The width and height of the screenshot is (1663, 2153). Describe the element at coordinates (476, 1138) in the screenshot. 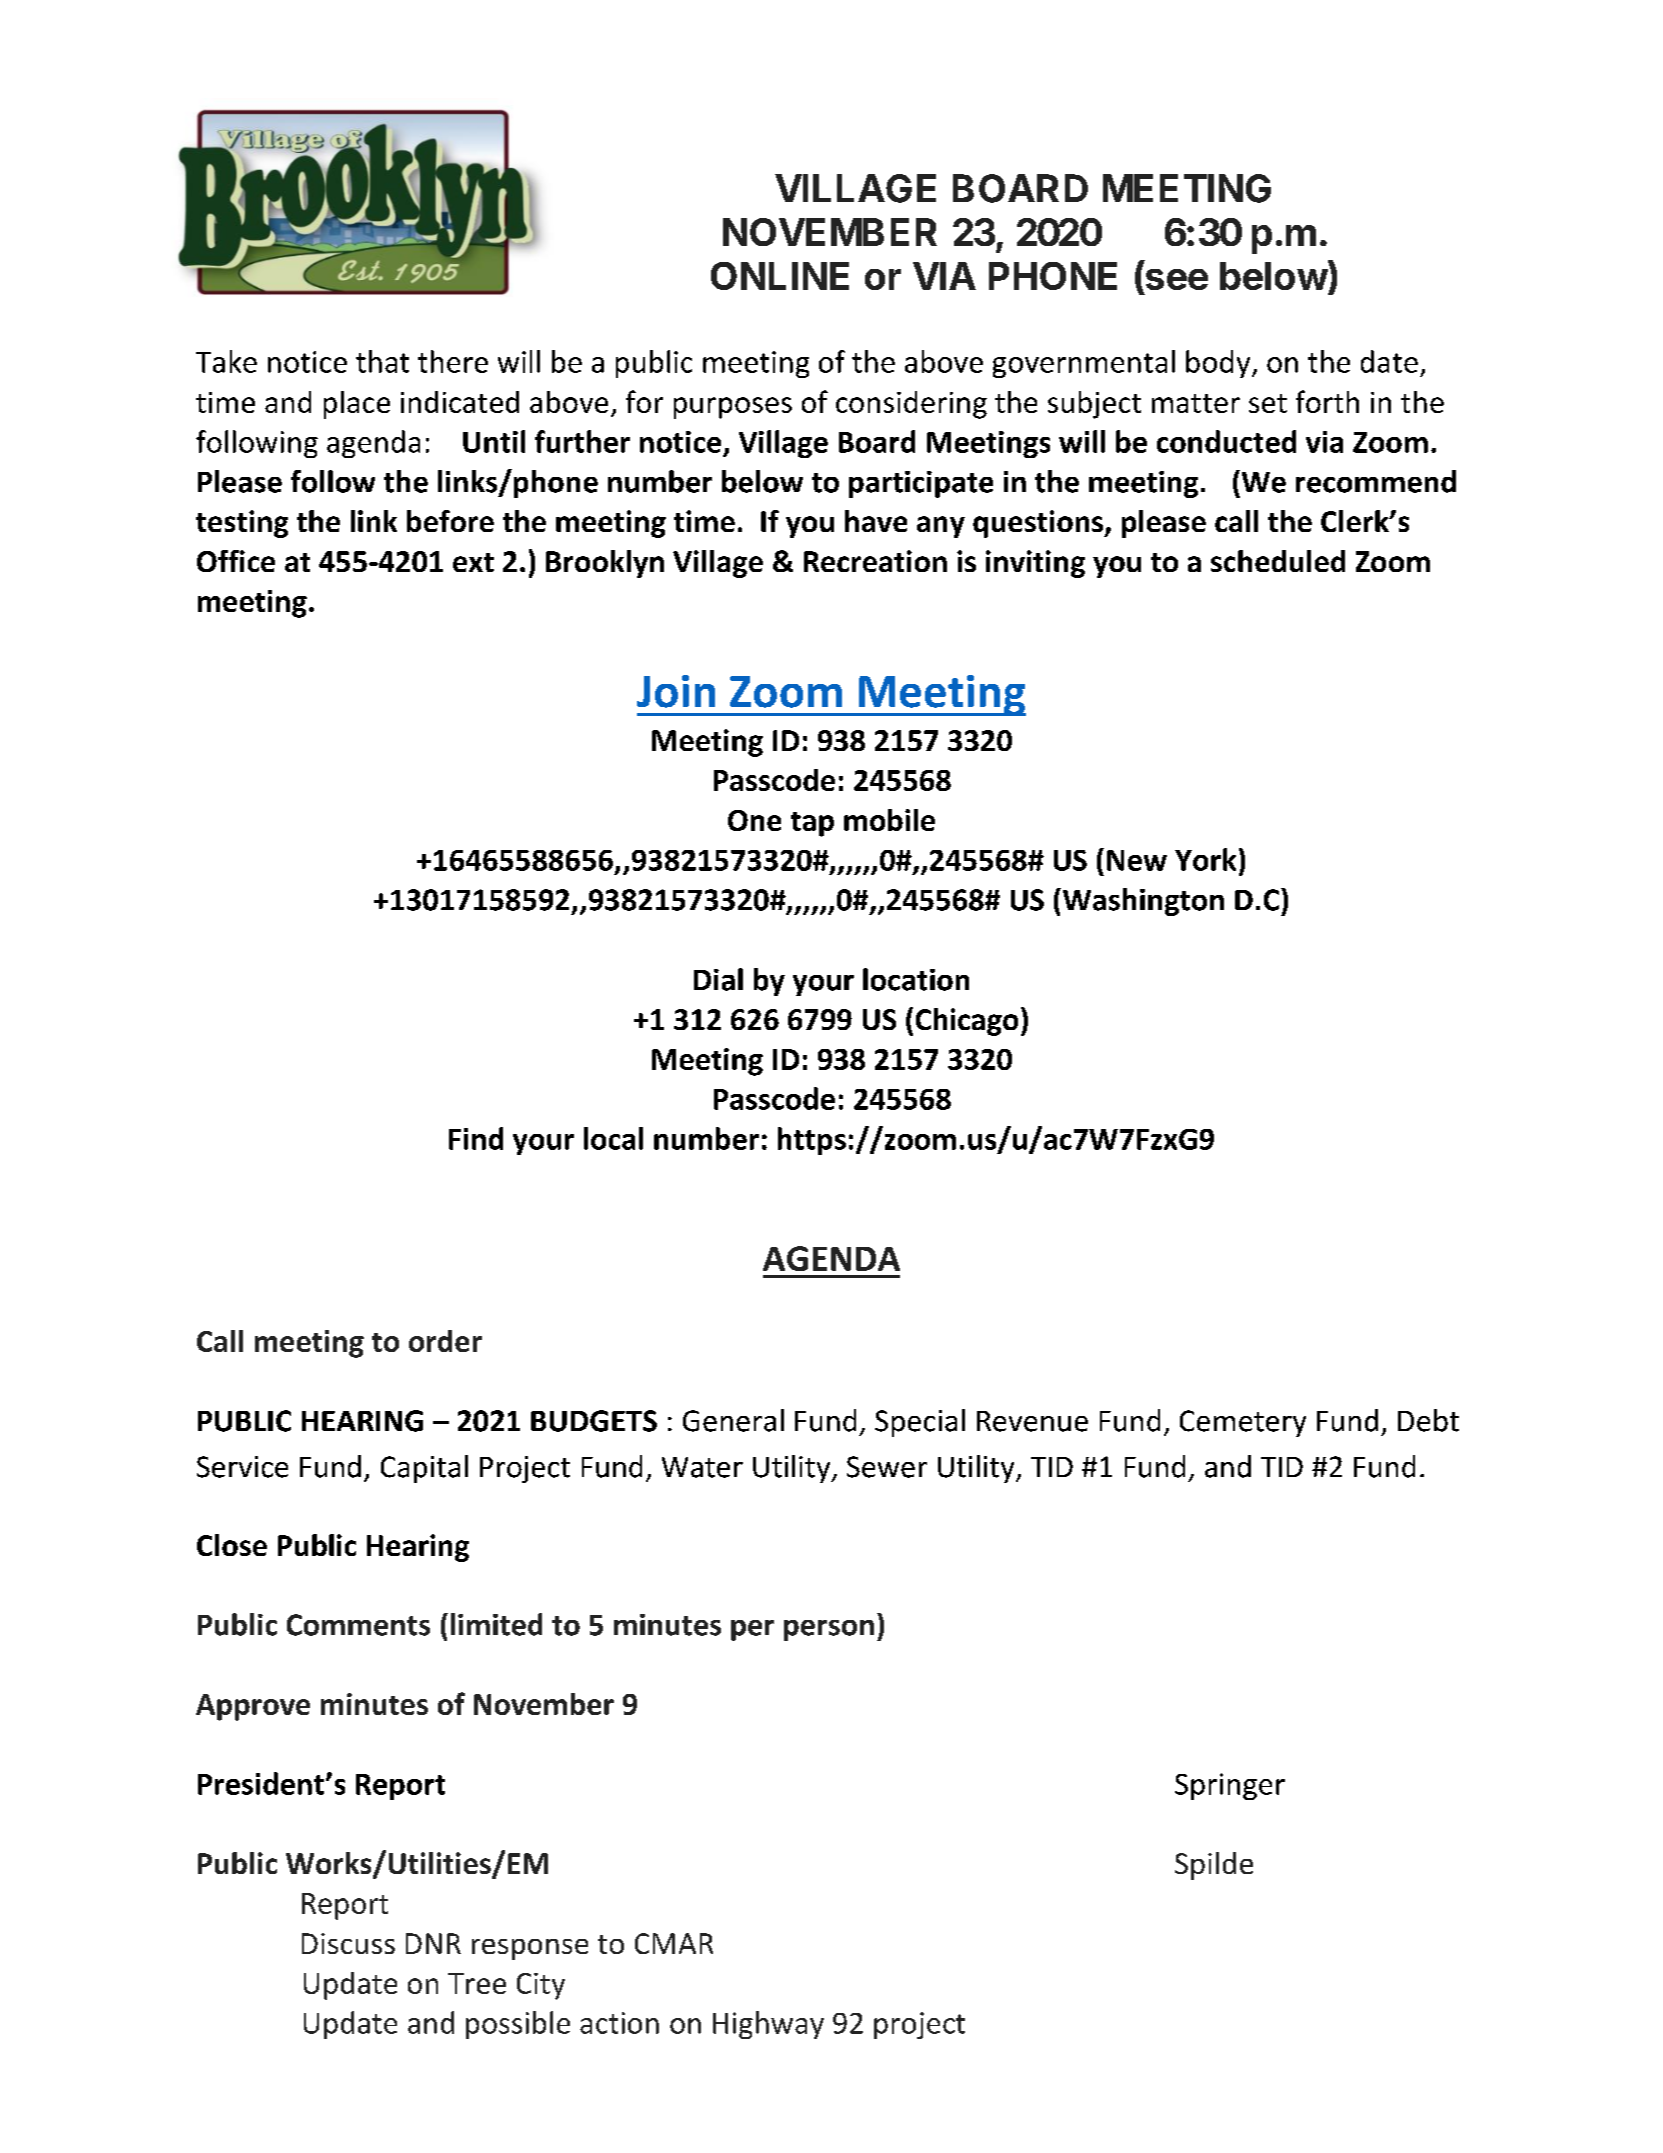

I see `Find` at that location.
